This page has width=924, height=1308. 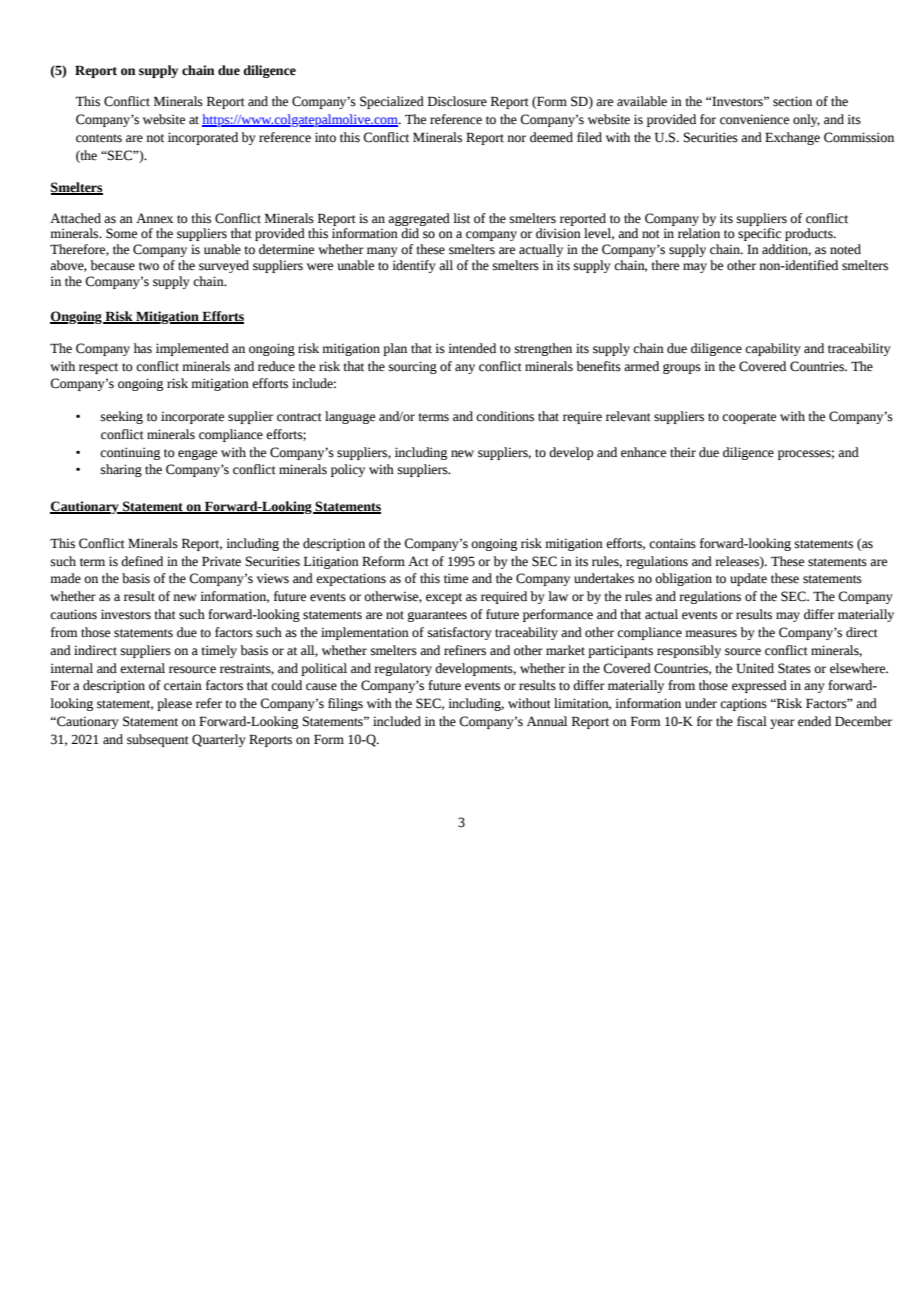 What do you see at coordinates (174, 704) in the page?
I see `please` at bounding box center [174, 704].
